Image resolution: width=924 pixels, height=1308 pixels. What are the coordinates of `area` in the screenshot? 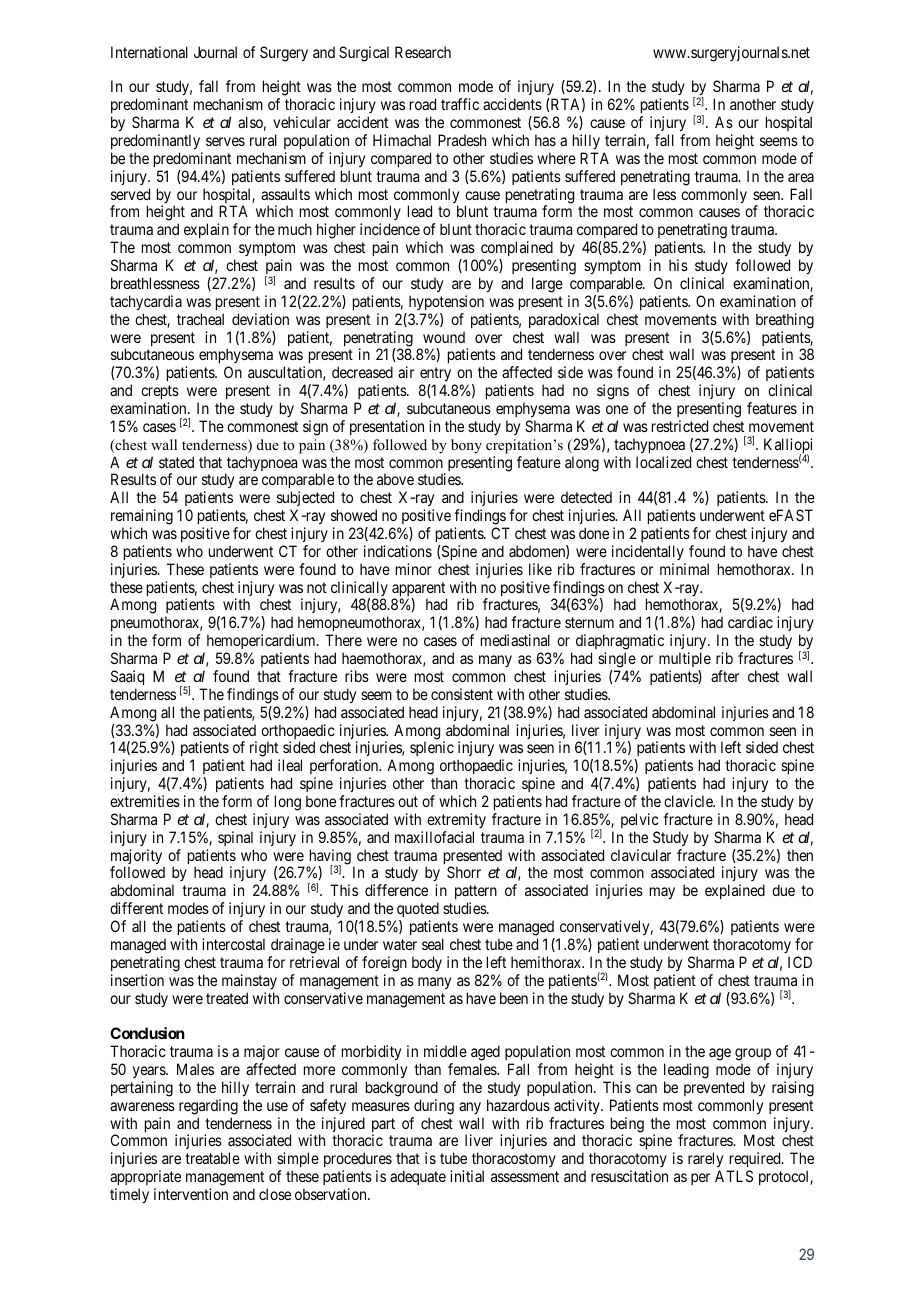 It's located at (801, 177).
